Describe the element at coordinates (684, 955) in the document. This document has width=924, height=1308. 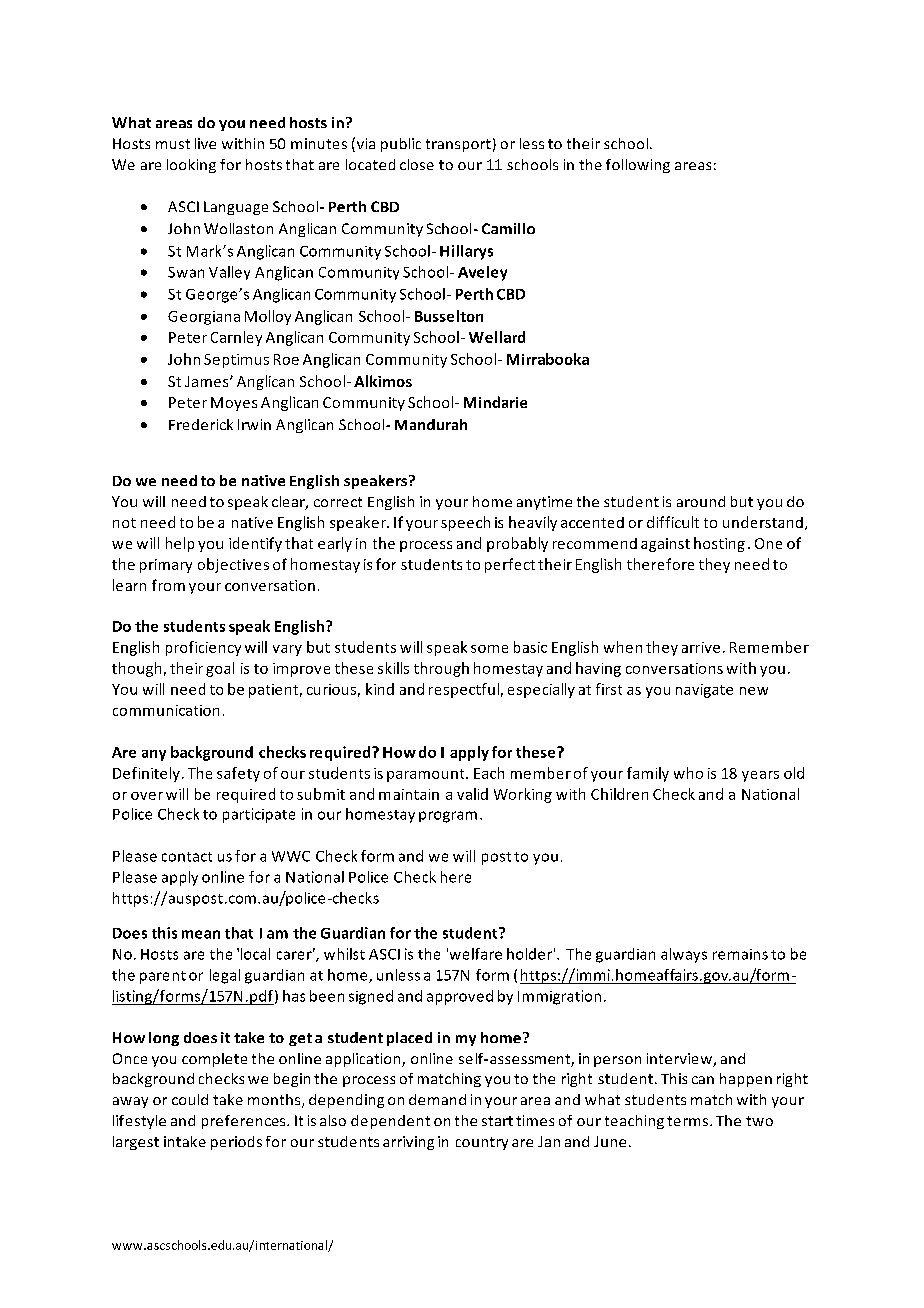
I see `always` at that location.
